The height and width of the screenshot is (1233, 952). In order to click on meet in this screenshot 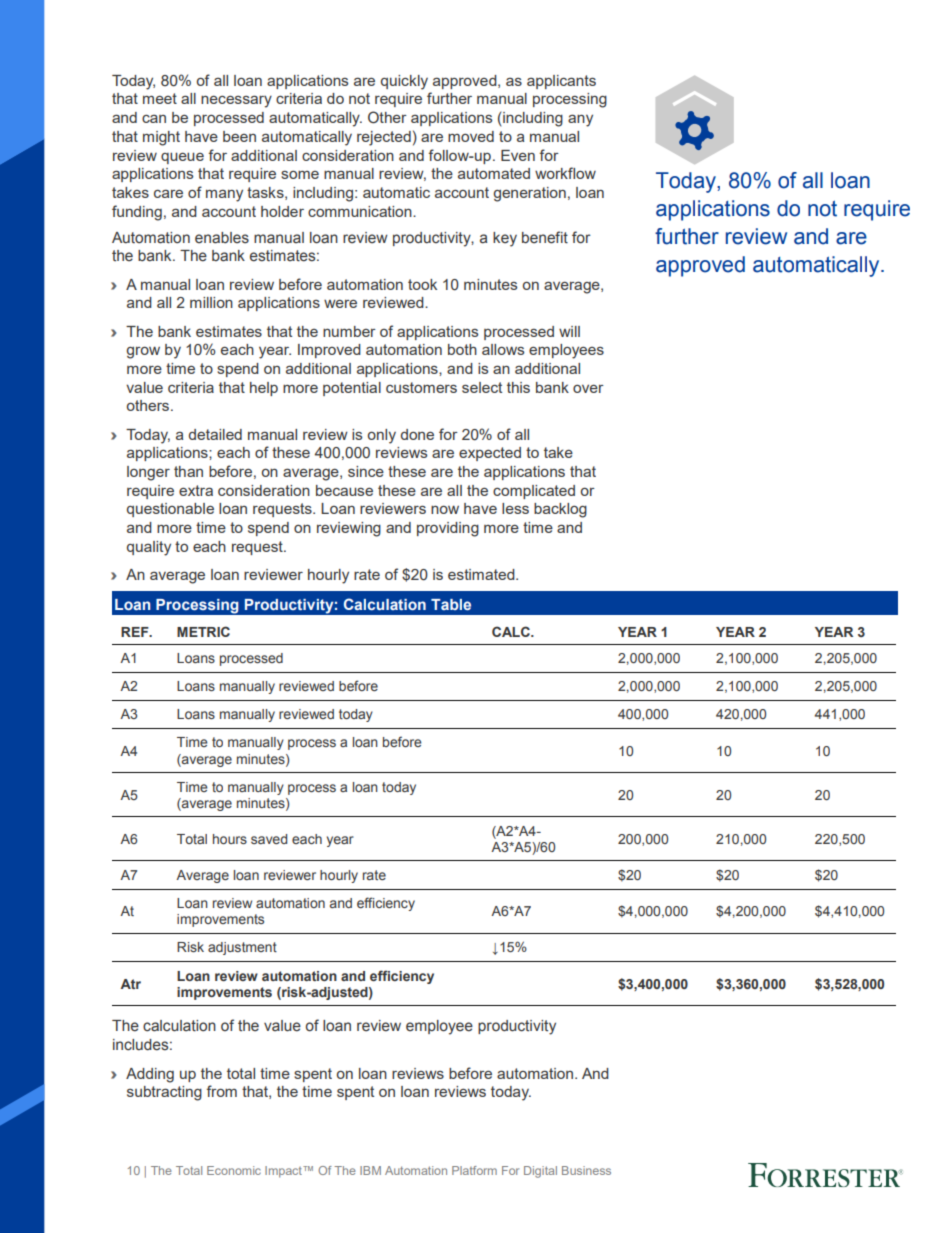, I will do `click(160, 98)`.
